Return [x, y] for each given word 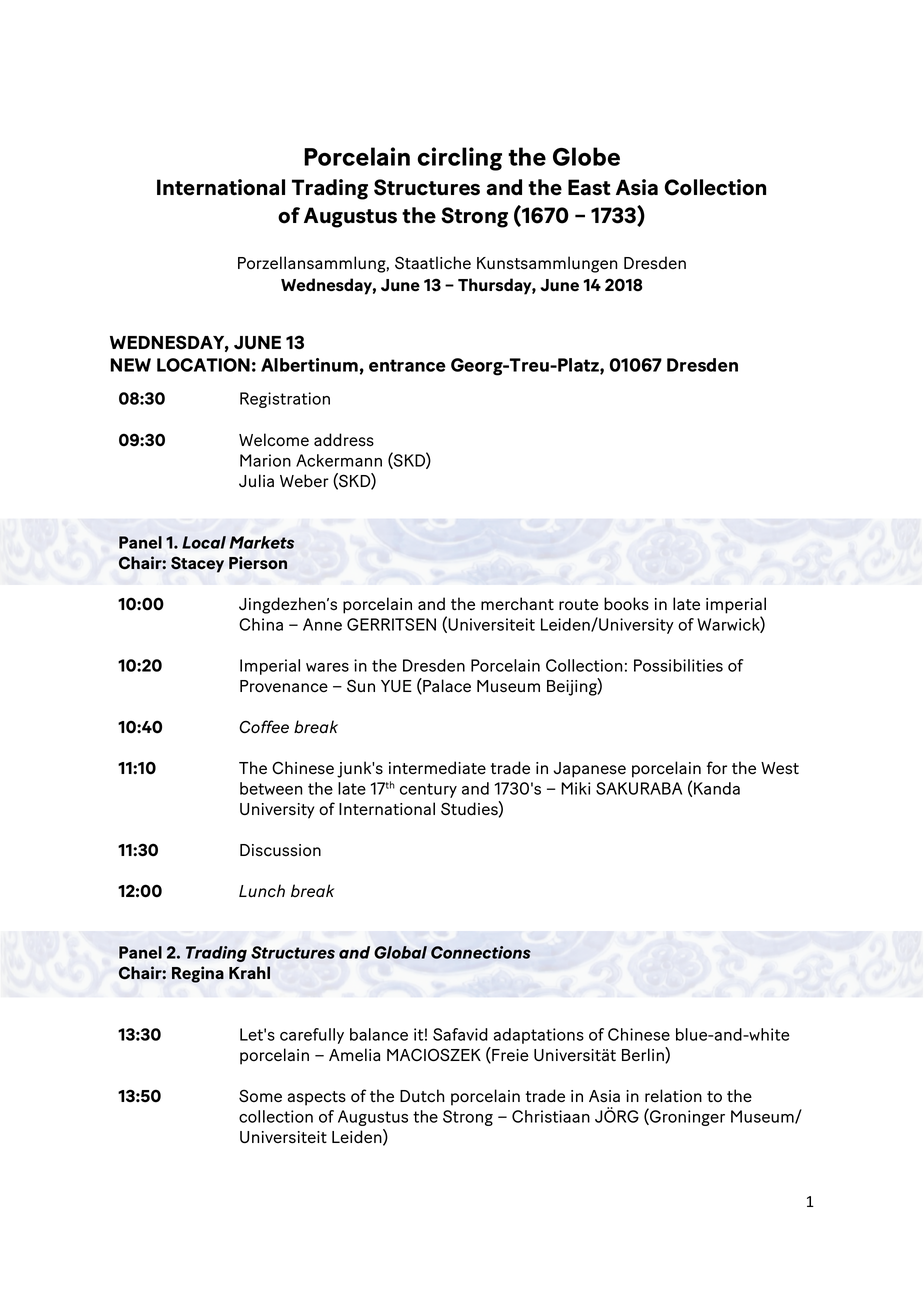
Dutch [422, 1096]
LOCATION [203, 365]
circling [459, 159]
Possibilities [678, 665]
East [589, 187]
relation [673, 1095]
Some [260, 1096]
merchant [517, 603]
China [261, 624]
